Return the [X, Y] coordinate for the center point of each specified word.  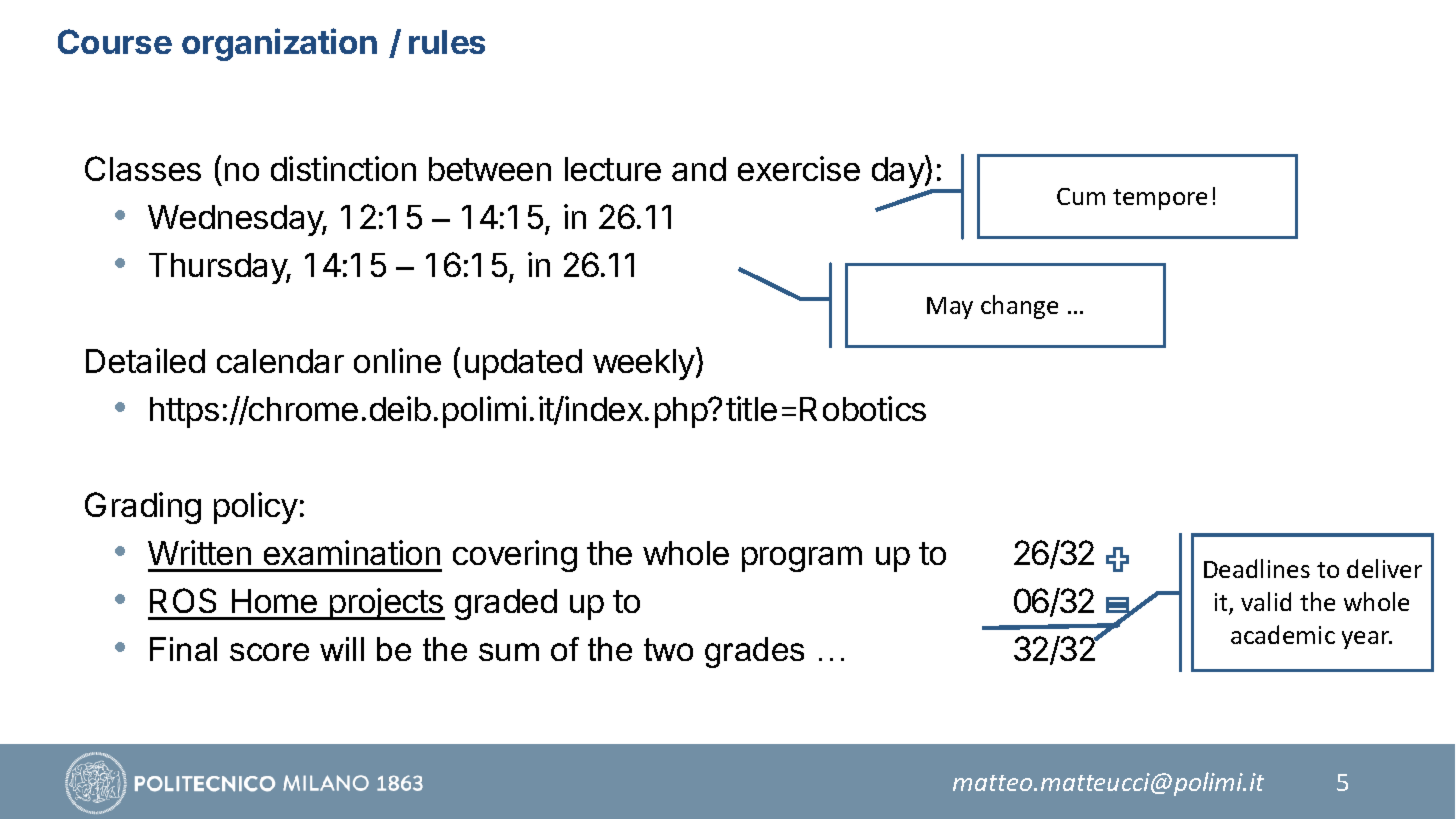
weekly [644, 364]
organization [279, 44]
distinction [343, 168]
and [699, 169]
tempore [1160, 199]
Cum [1081, 196]
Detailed [145, 360]
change [1019, 307]
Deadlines [1257, 568]
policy [256, 508]
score [269, 652]
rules [447, 42]
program [802, 559]
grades [754, 652]
